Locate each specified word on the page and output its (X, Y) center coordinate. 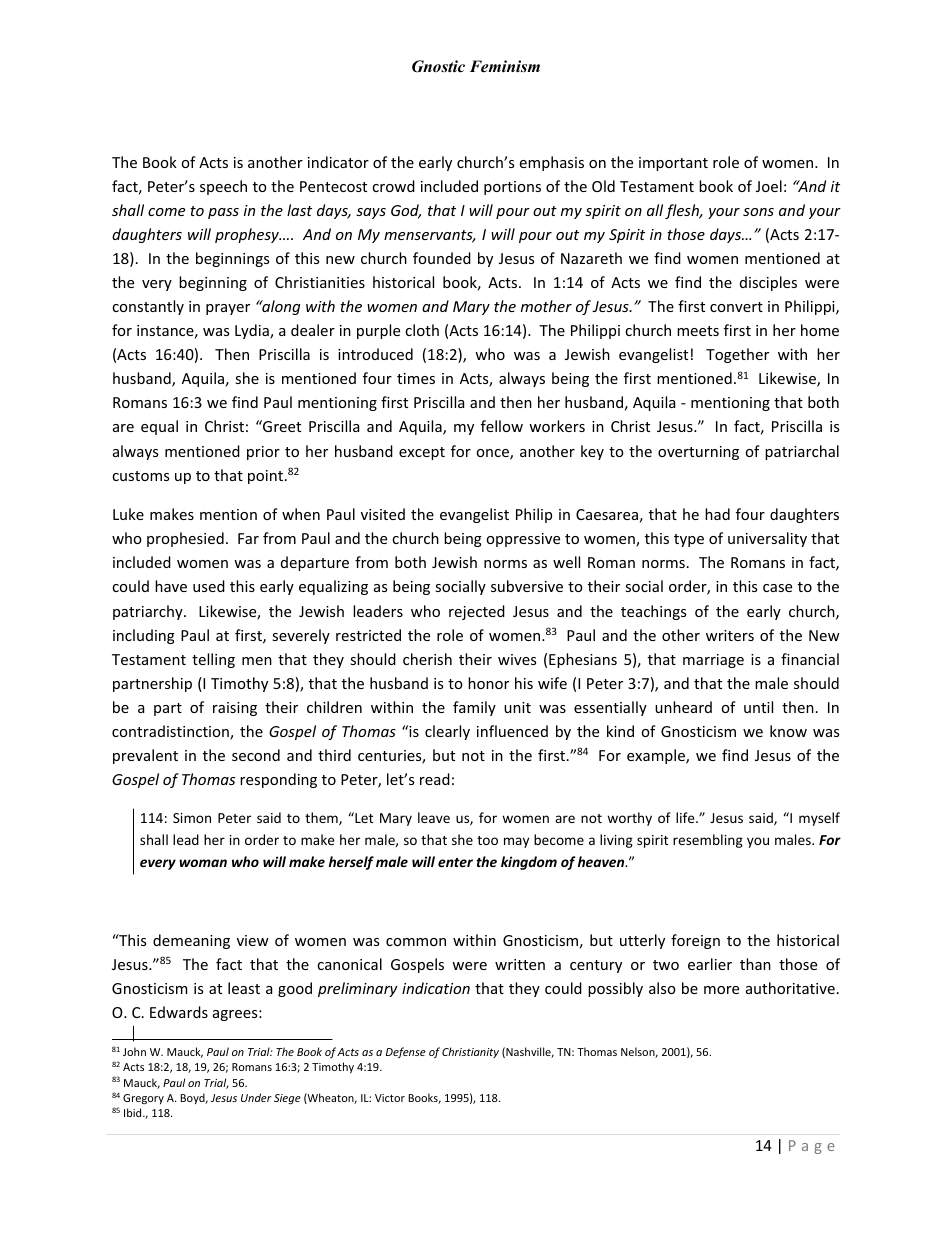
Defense (406, 1053)
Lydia (253, 331)
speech (223, 187)
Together (737, 355)
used (209, 586)
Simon (192, 818)
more (721, 990)
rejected (477, 612)
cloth (422, 330)
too (487, 840)
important (673, 164)
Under (256, 1097)
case (777, 588)
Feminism (505, 66)
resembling (708, 841)
